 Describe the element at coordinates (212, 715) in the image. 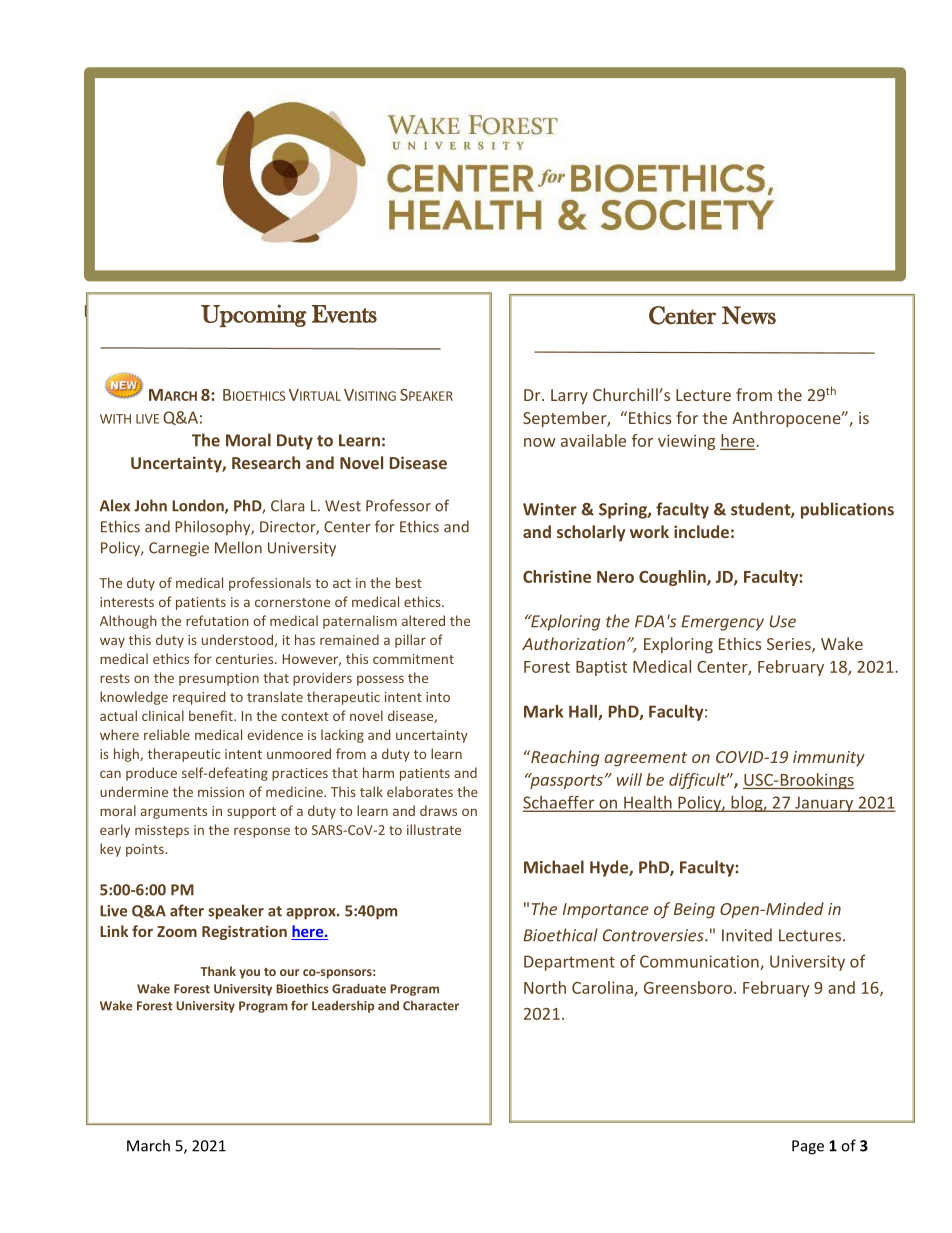

I see `benefit` at that location.
